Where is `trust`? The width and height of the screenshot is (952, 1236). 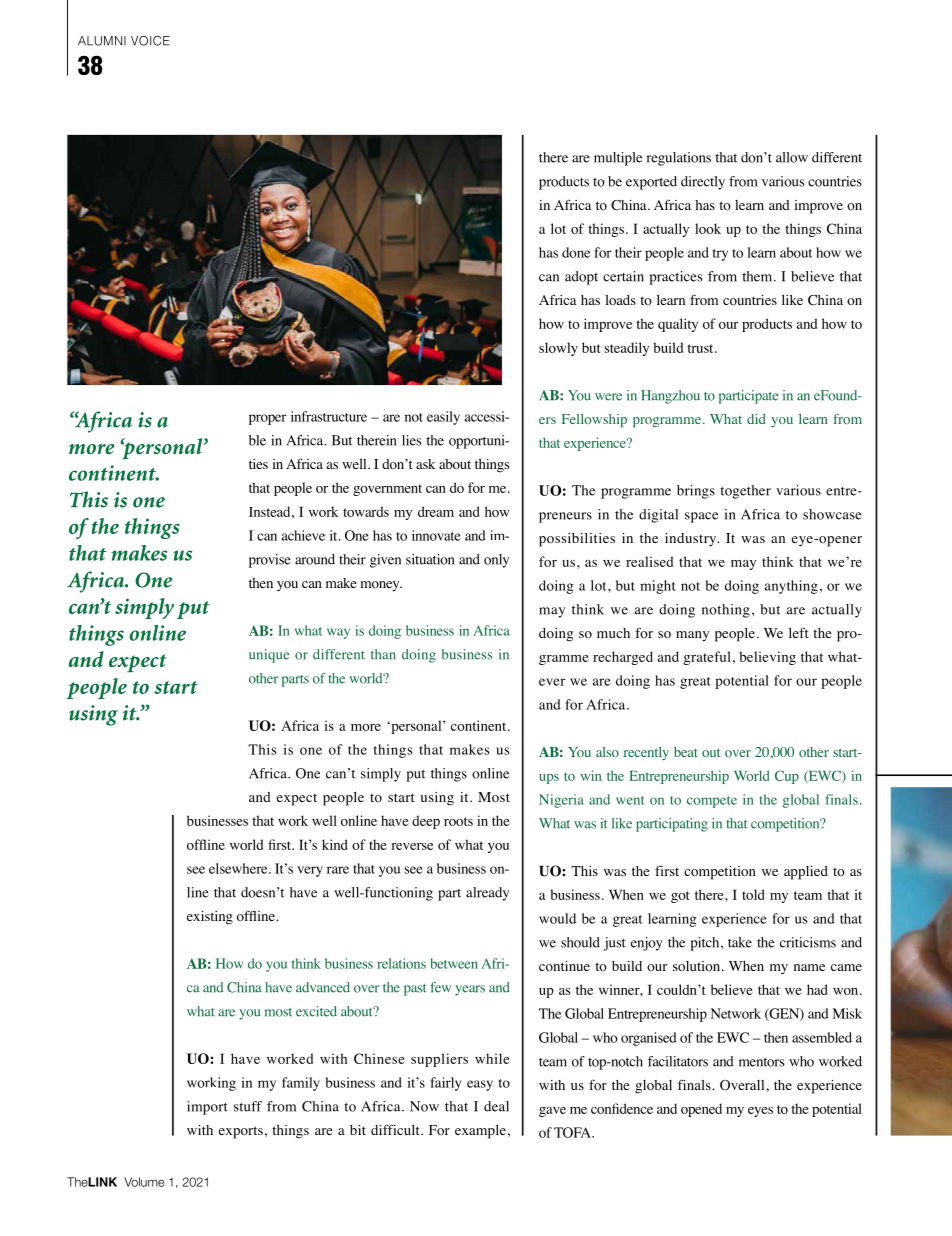
trust is located at coordinates (701, 348).
